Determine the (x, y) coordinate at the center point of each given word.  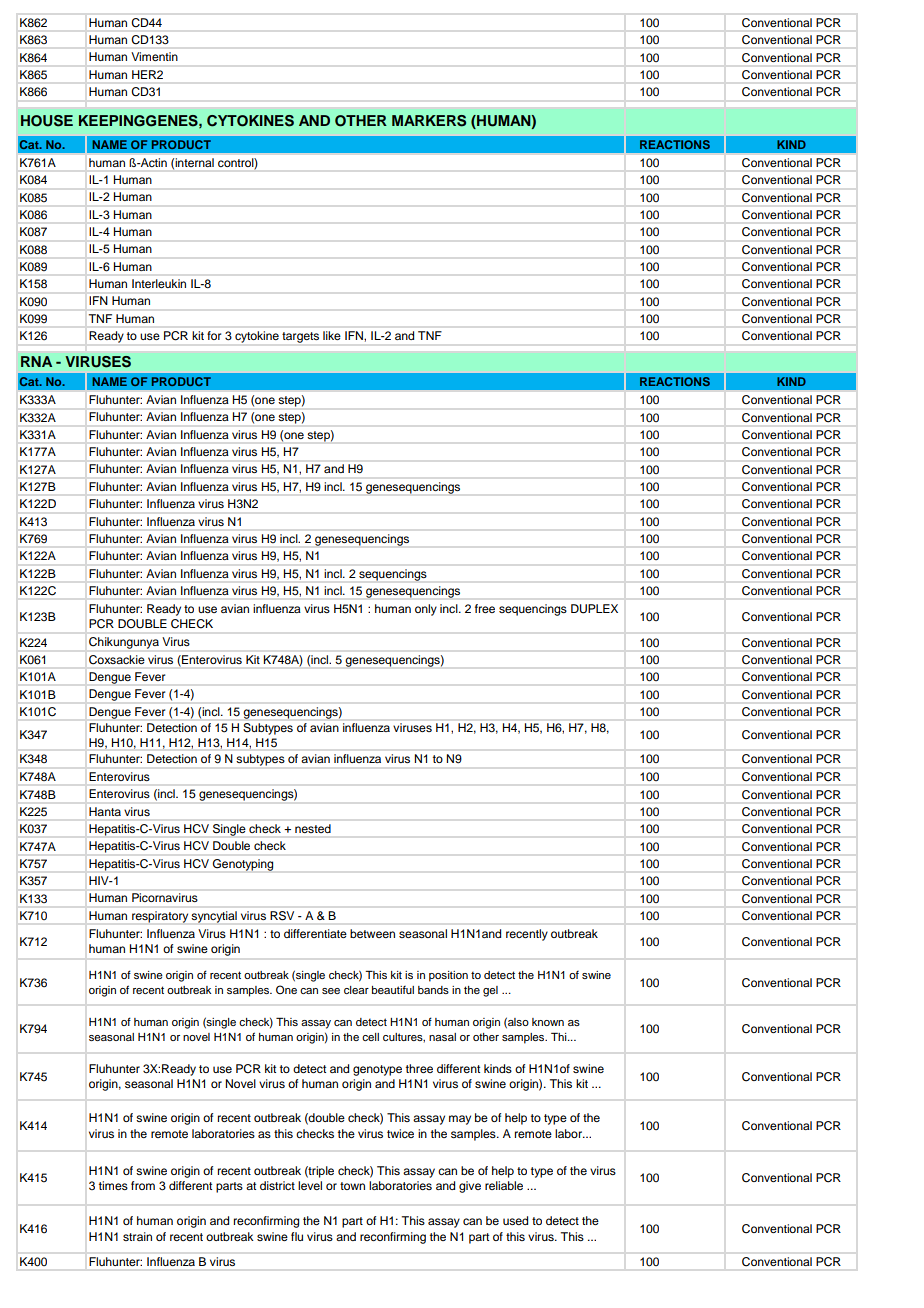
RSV (282, 915)
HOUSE (47, 121)
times (113, 1185)
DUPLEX (594, 609)
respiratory (160, 917)
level (310, 1185)
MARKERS (429, 121)
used (515, 1220)
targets (300, 337)
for (214, 335)
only (426, 610)
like (332, 335)
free (485, 608)
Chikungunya (124, 643)
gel (490, 991)
